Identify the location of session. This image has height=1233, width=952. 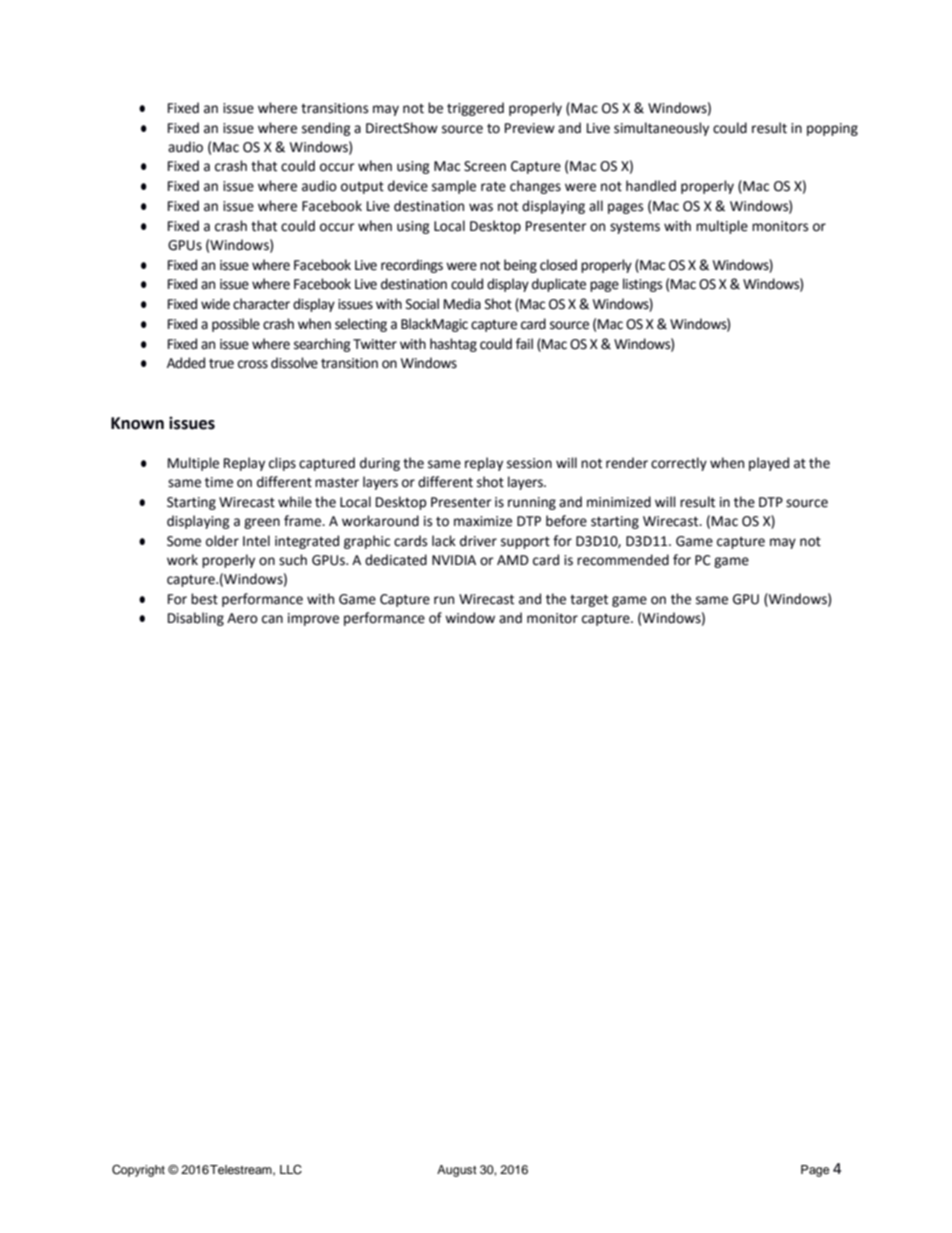
(529, 463).
